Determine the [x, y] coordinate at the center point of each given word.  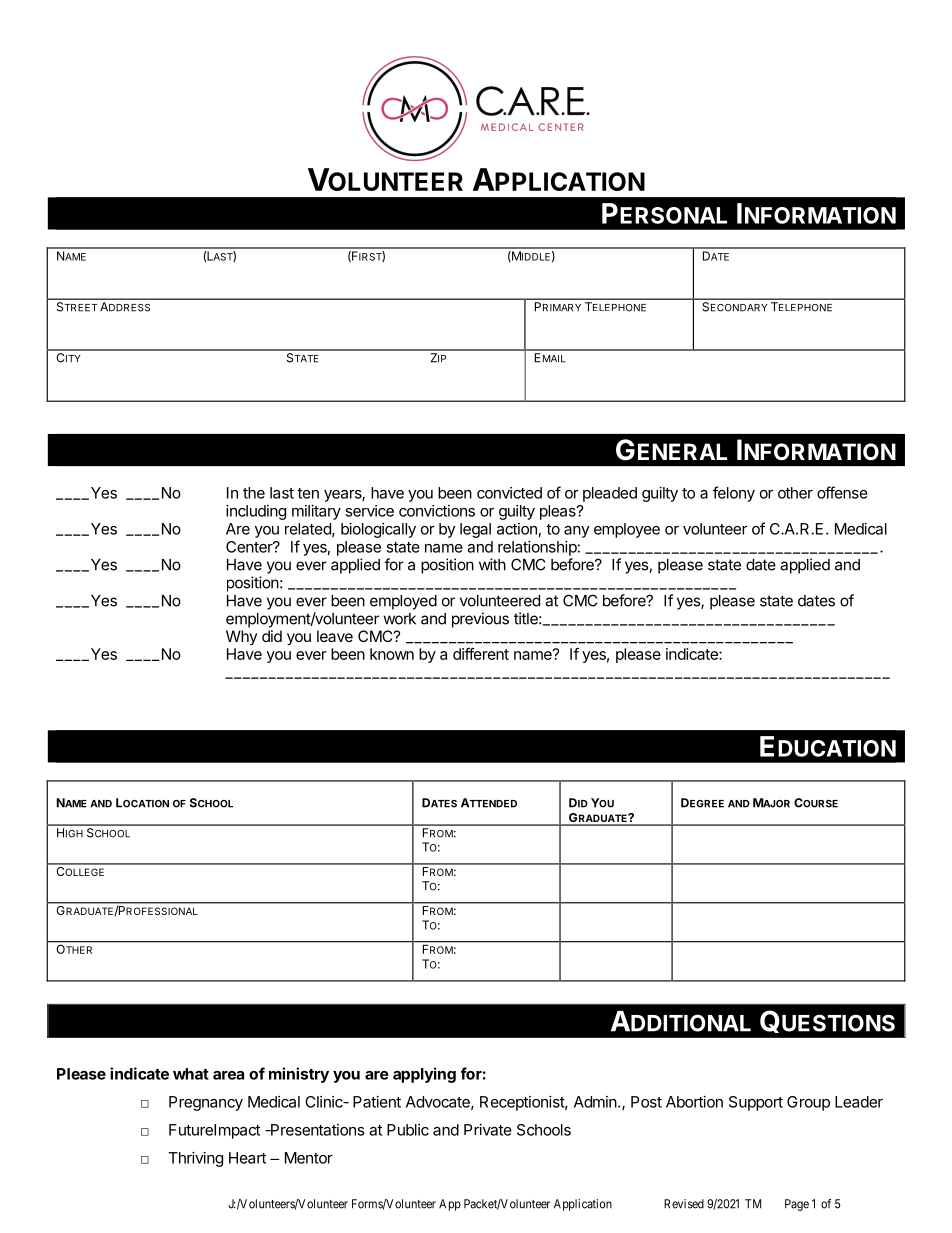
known [392, 654]
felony [734, 494]
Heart [247, 1158]
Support [756, 1103]
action [517, 529]
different [481, 654]
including [256, 512]
